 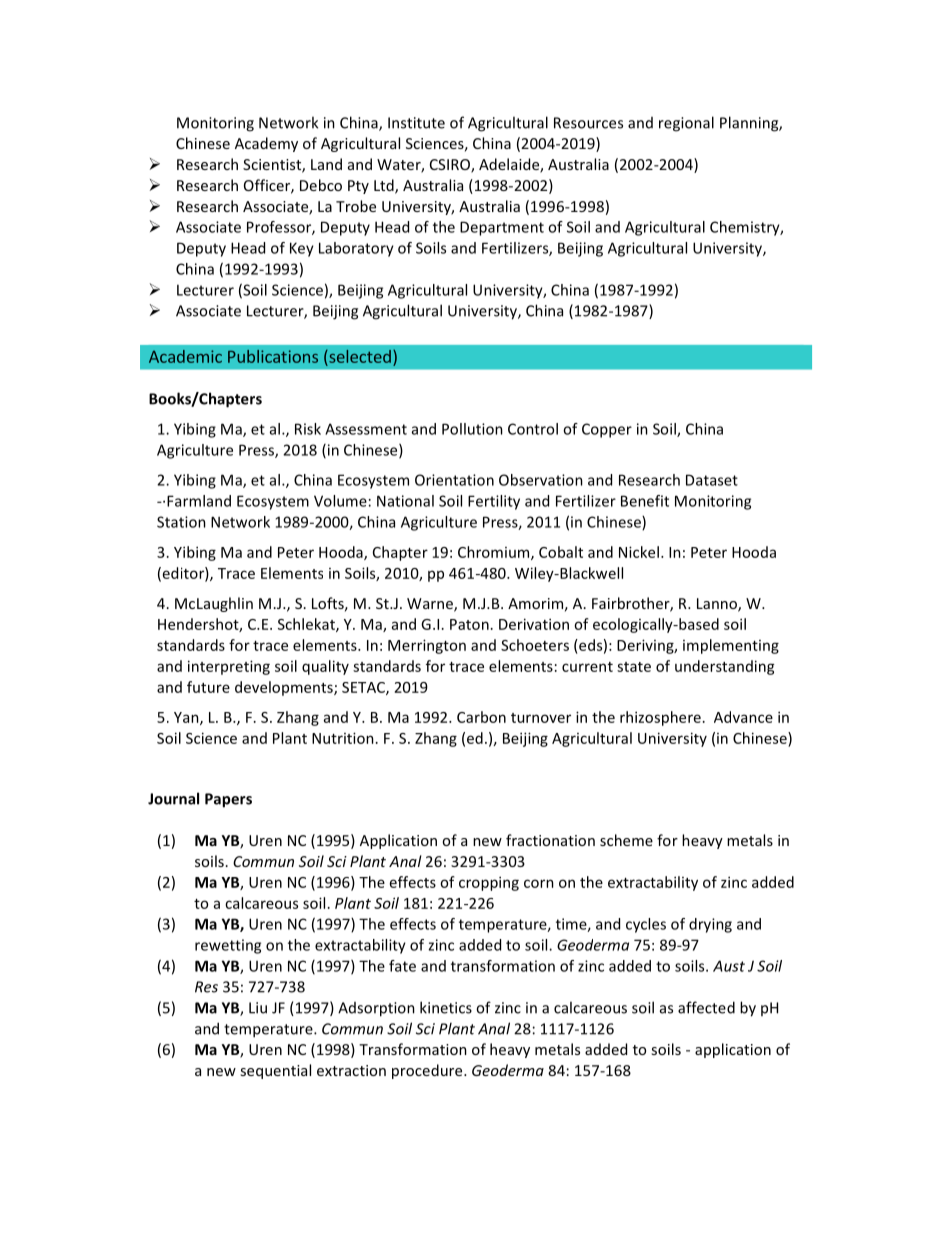 What do you see at coordinates (446, 1007) in the image?
I see `kinetics` at bounding box center [446, 1007].
